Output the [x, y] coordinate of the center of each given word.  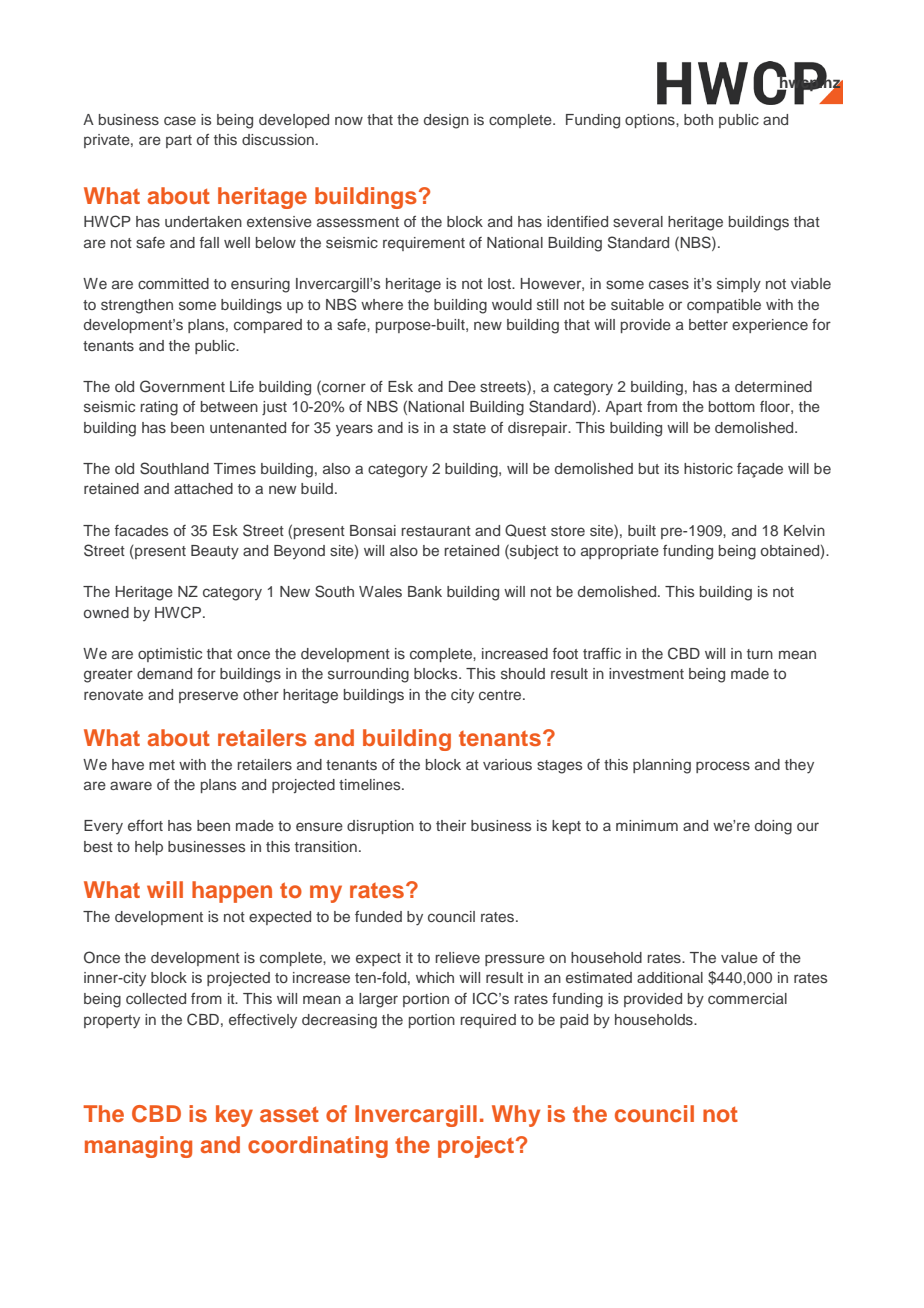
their [451, 825]
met [162, 765]
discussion [278, 139]
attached [203, 488]
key [234, 1116]
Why [516, 1116]
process [723, 767]
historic [708, 468]
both [698, 119]
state [469, 428]
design [446, 121]
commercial [747, 998]
